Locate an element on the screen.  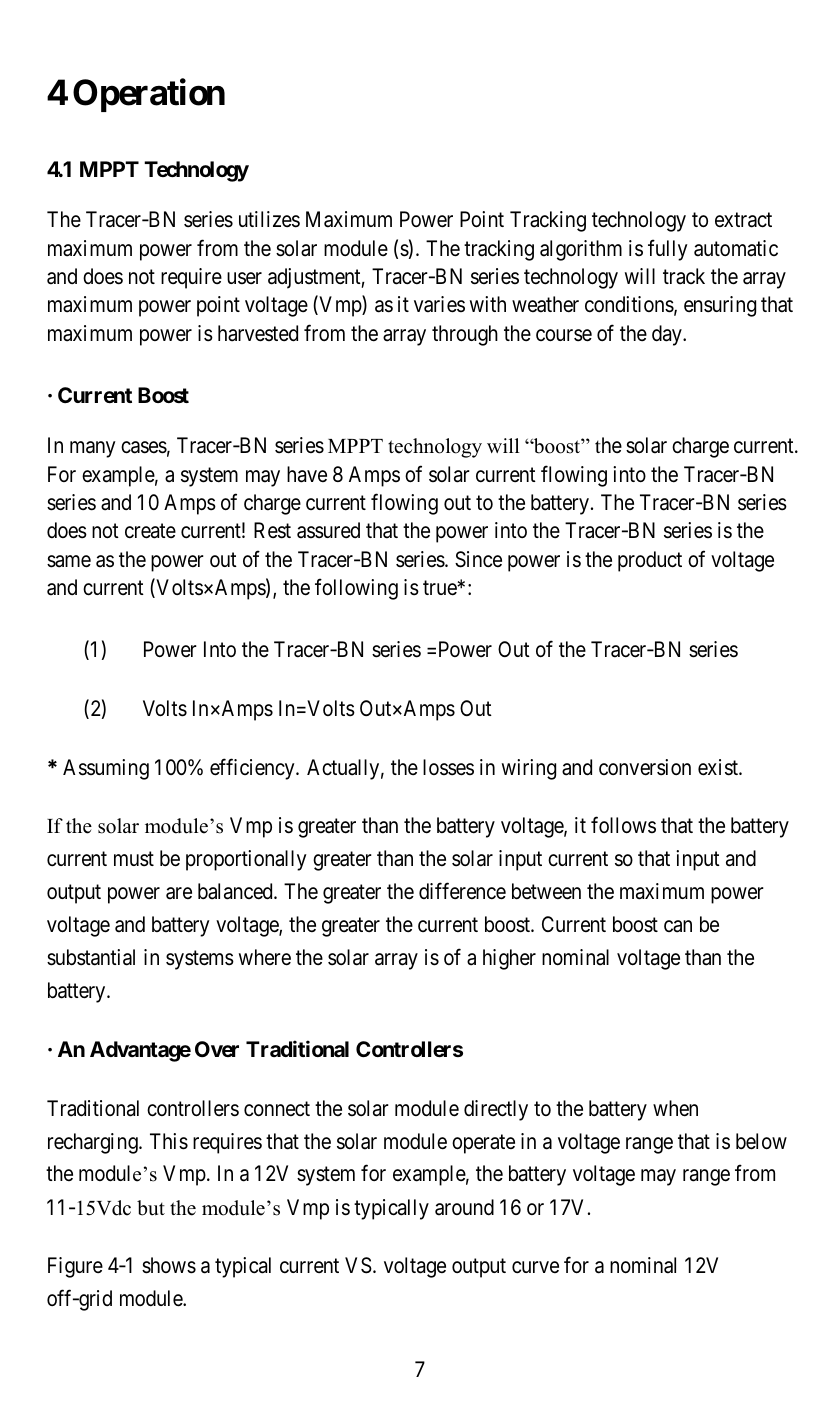
Operation is located at coordinates (149, 95).
